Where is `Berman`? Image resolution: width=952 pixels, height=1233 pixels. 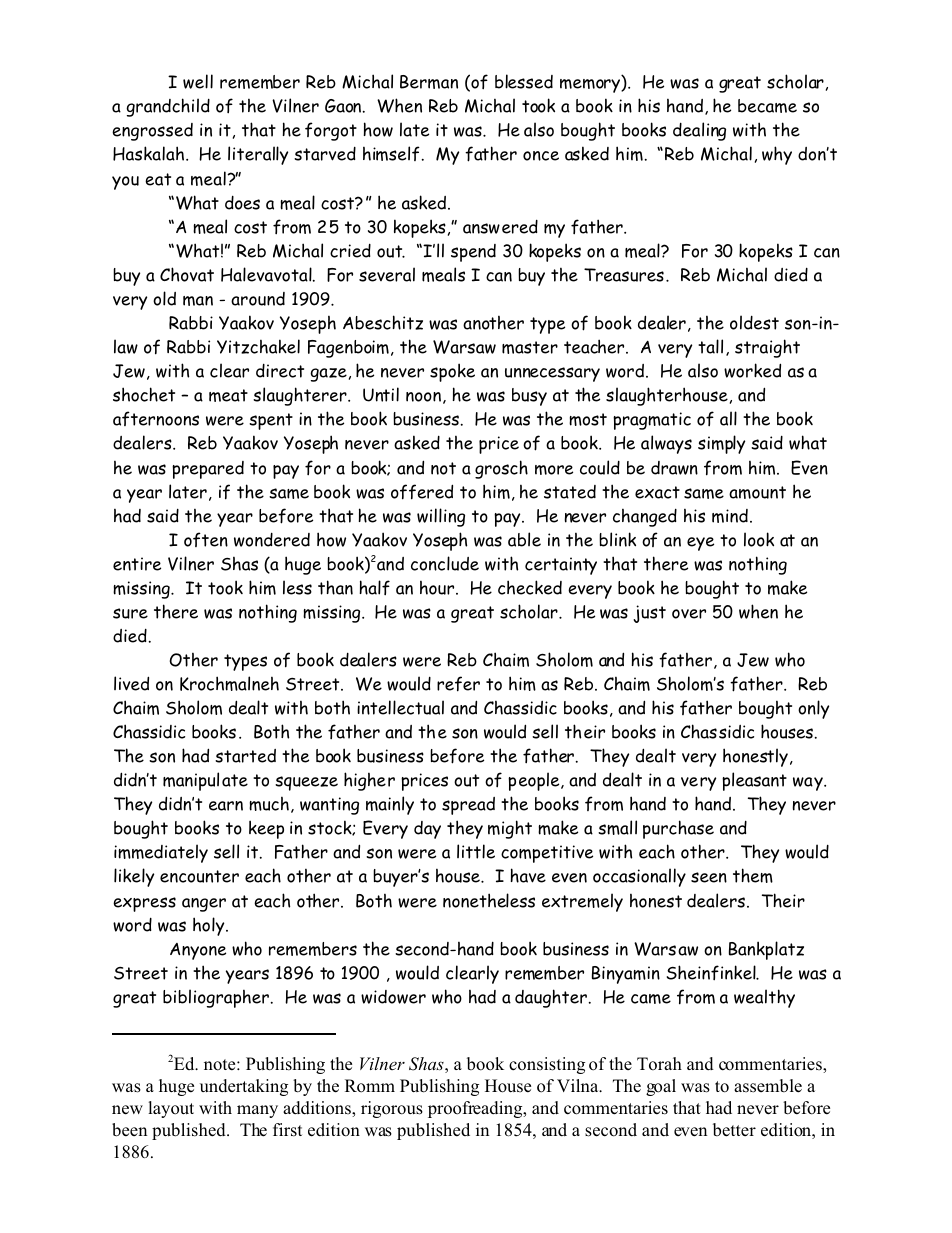 Berman is located at coordinates (429, 82).
